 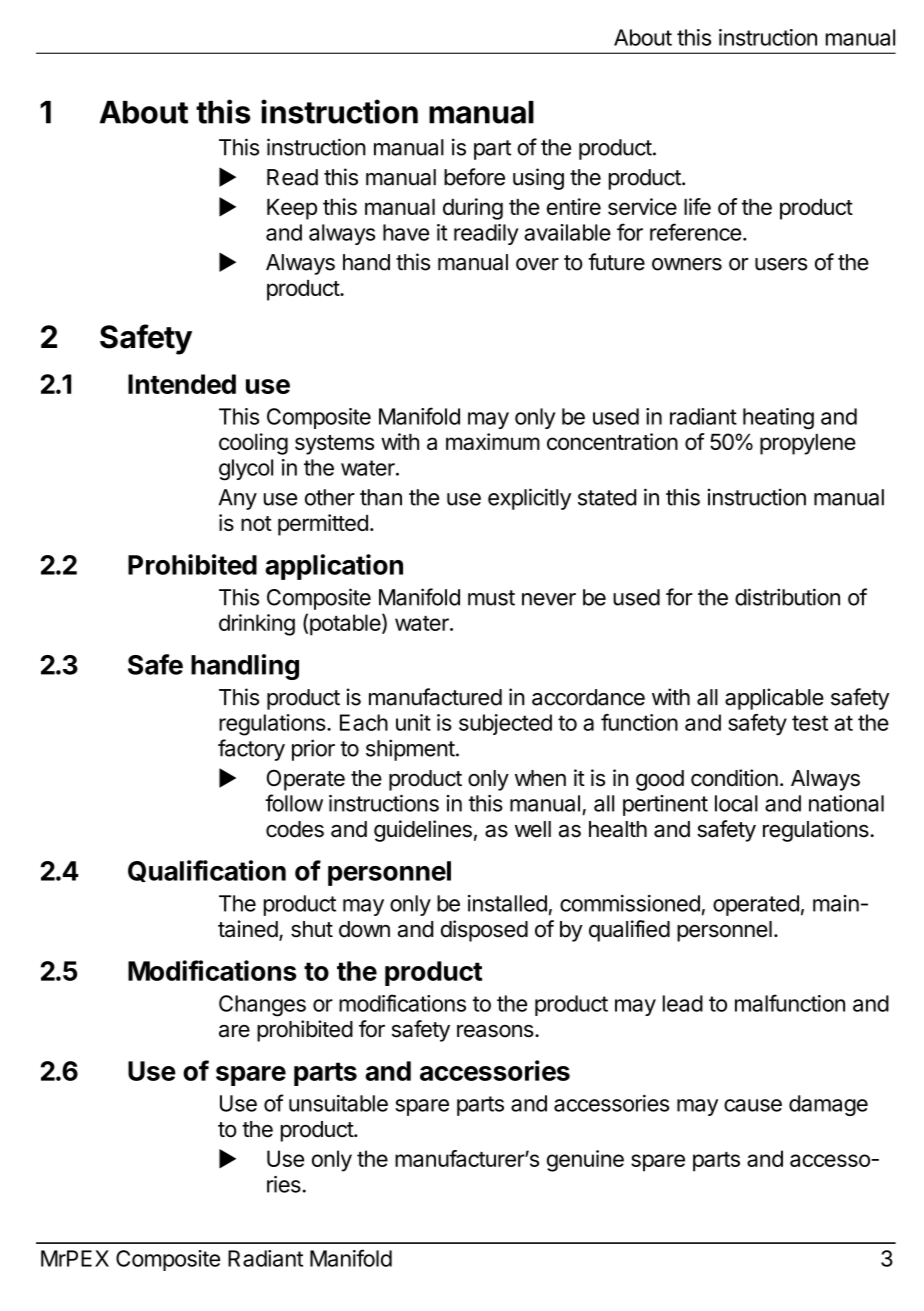 I want to click on drinking, so click(x=257, y=625).
